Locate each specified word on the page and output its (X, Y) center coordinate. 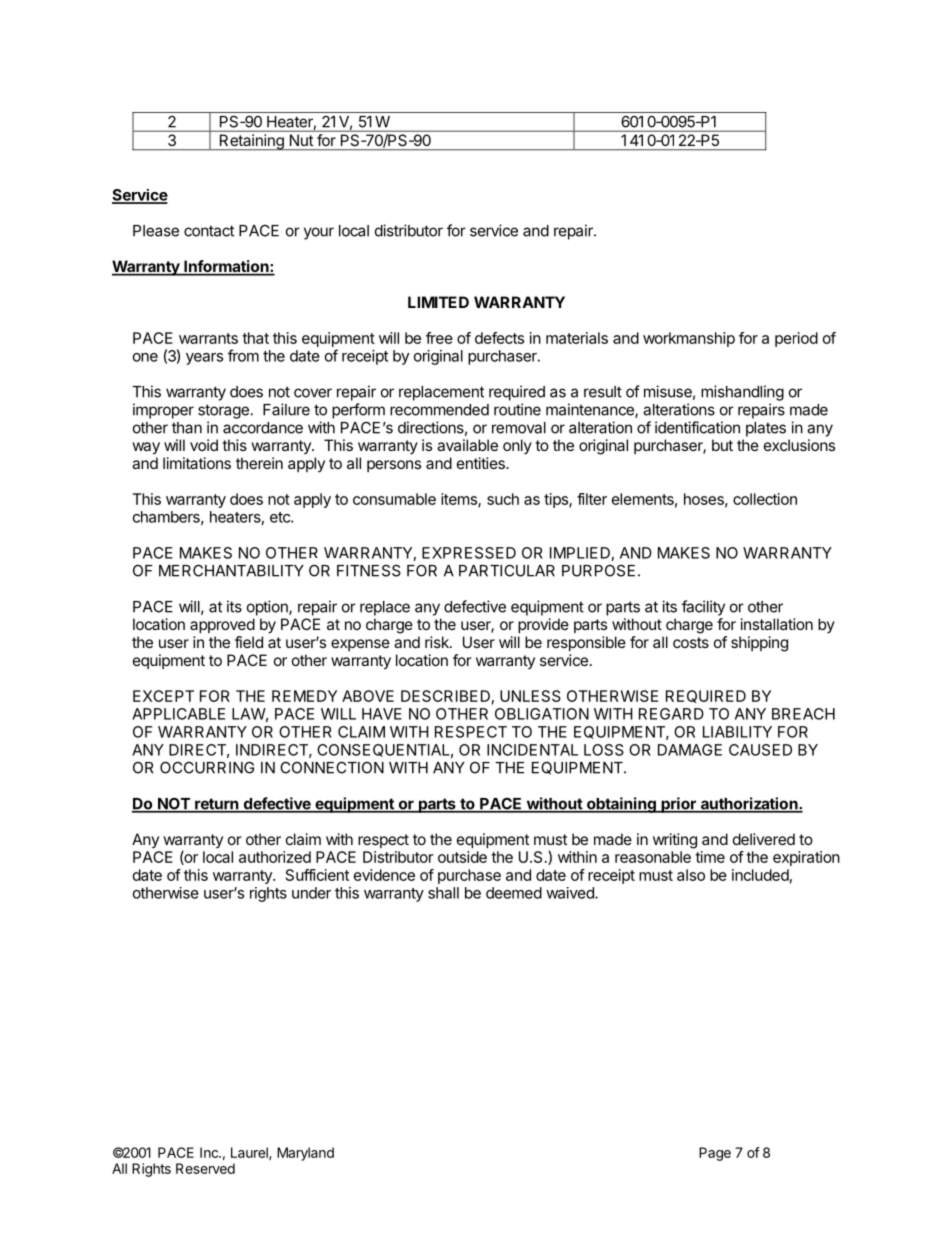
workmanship (689, 339)
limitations (197, 463)
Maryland (305, 1154)
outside (462, 857)
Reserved (205, 1168)
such (503, 499)
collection (765, 499)
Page (715, 1154)
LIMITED (438, 302)
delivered (764, 839)
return (217, 805)
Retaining (251, 142)
